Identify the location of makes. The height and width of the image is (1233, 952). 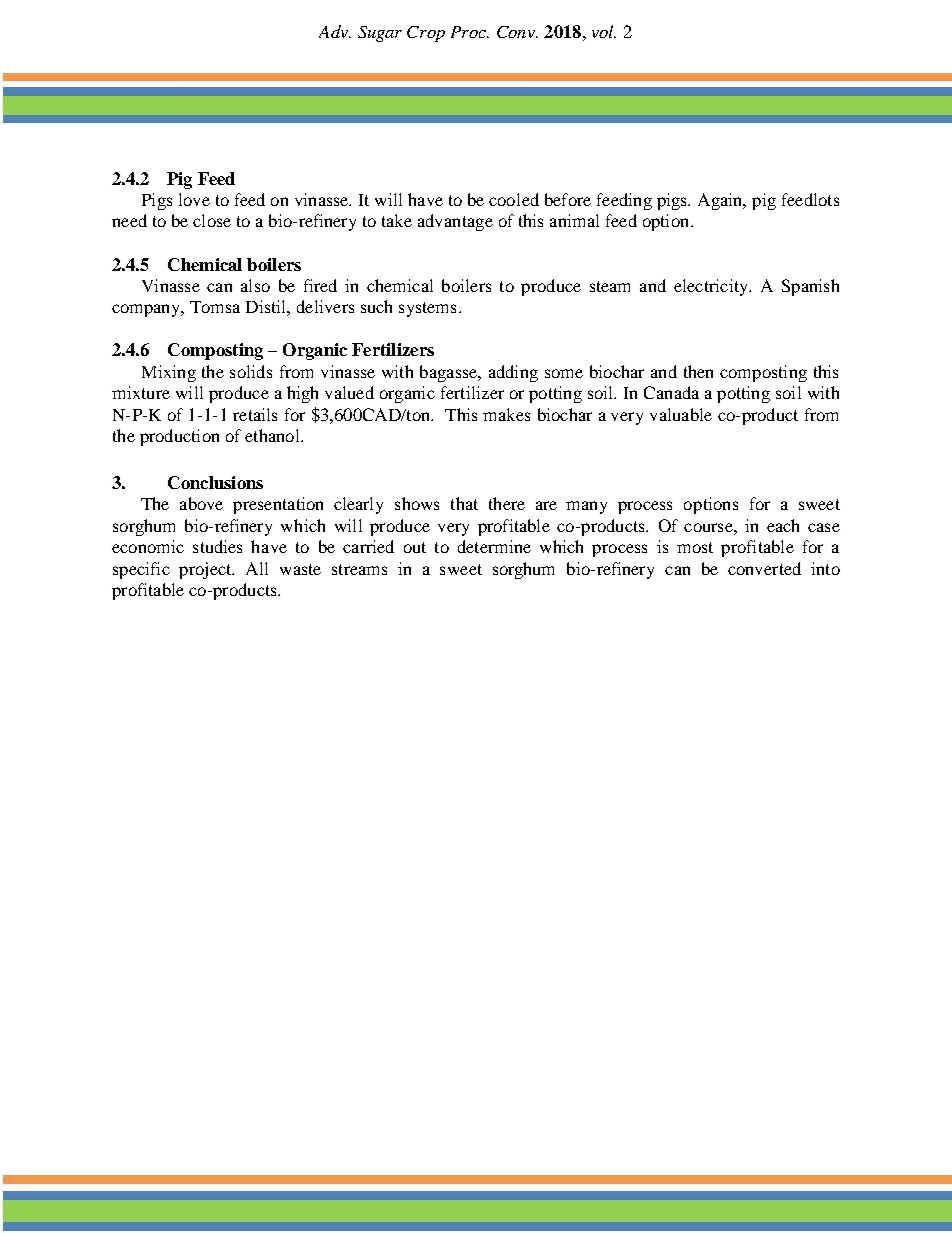
(506, 414).
